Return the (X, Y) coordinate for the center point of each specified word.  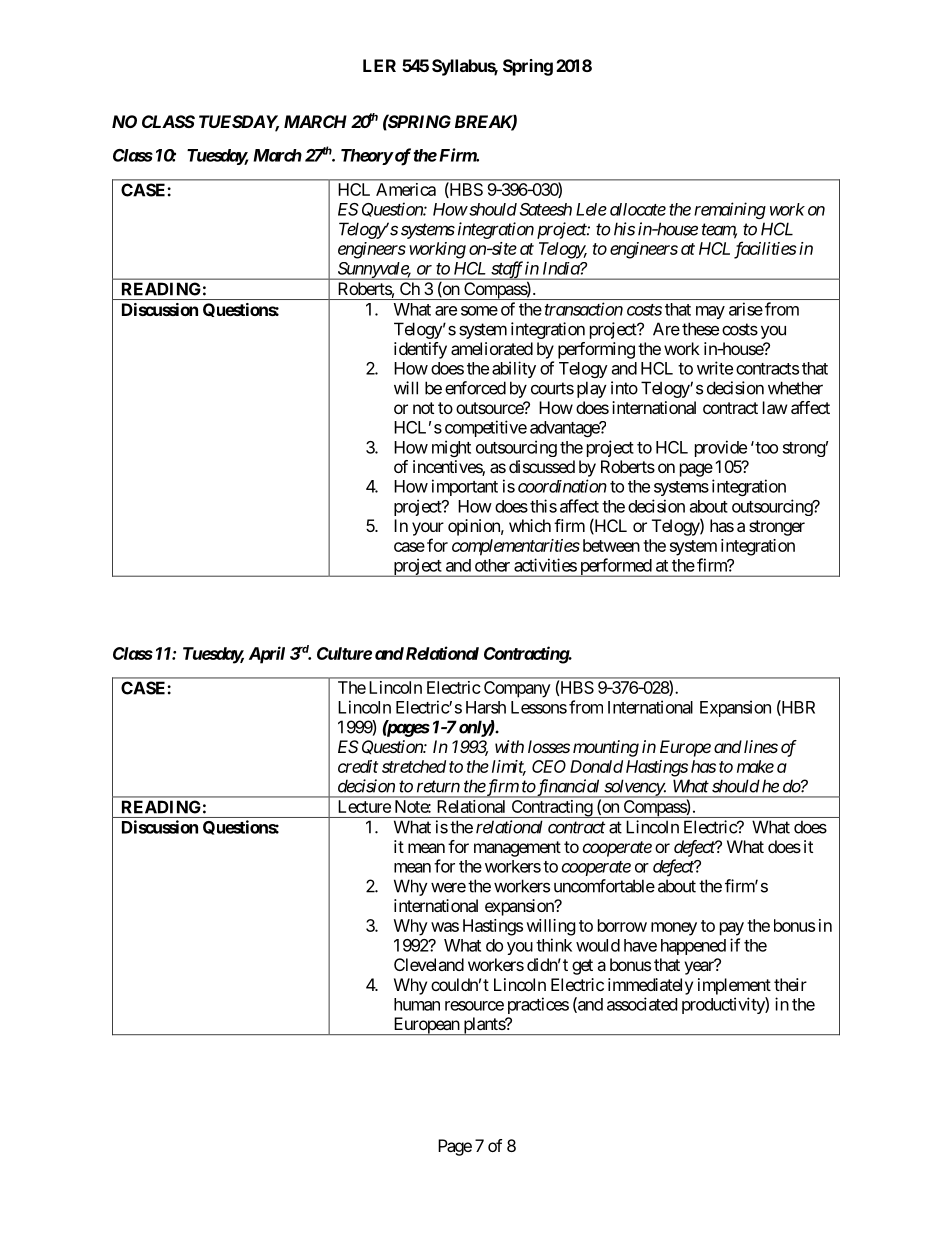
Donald (596, 766)
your (428, 529)
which (530, 525)
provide (721, 448)
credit (358, 766)
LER (379, 65)
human (417, 1004)
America (406, 189)
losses (549, 746)
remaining (730, 210)
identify (420, 350)
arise (746, 309)
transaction (584, 309)
